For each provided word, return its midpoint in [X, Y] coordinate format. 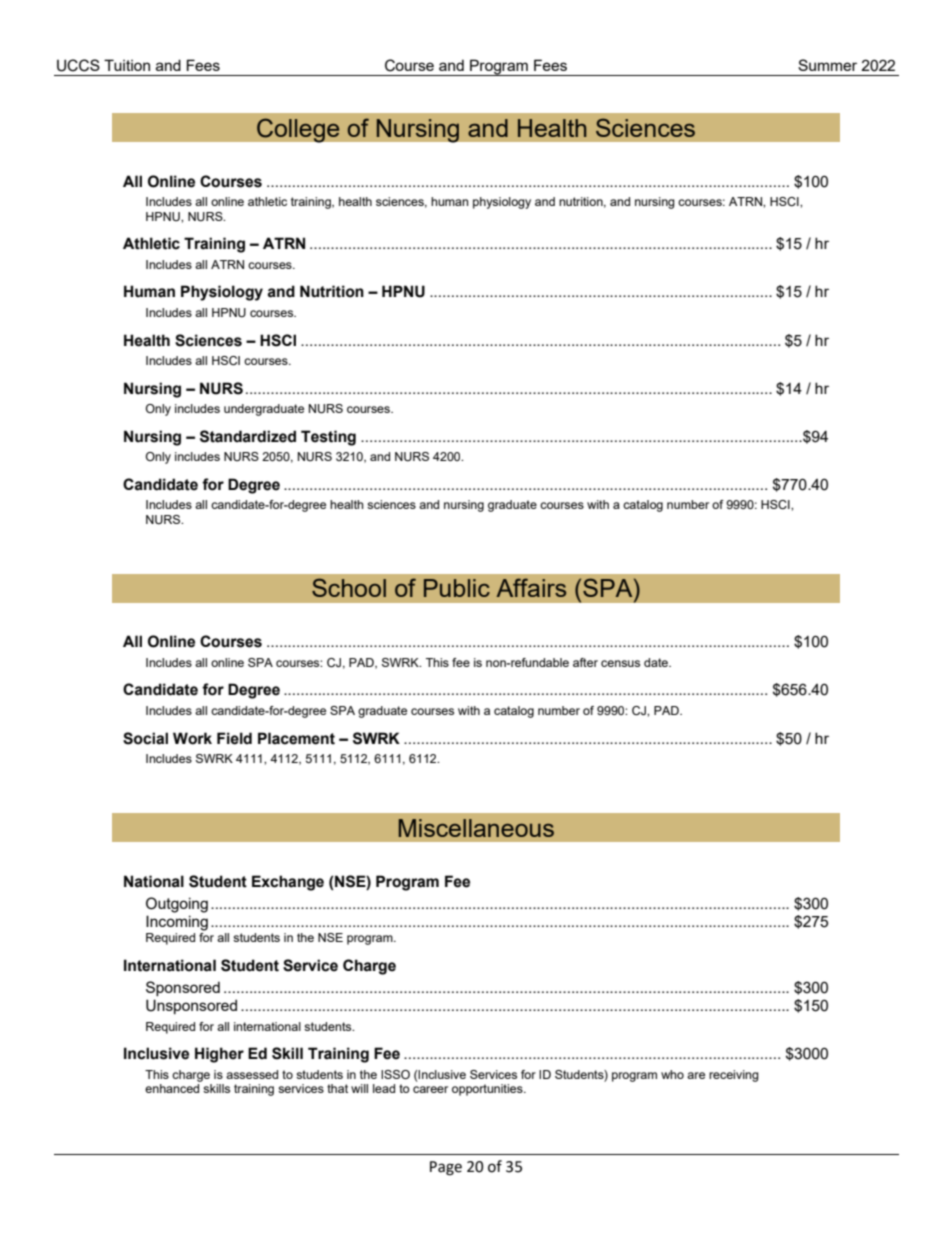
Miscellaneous [476, 828]
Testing [328, 438]
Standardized [248, 436]
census [620, 663]
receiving [734, 1076]
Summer [827, 65]
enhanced [172, 1088]
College [298, 130]
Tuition [127, 65]
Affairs [531, 587]
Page [446, 1168]
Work [192, 738]
